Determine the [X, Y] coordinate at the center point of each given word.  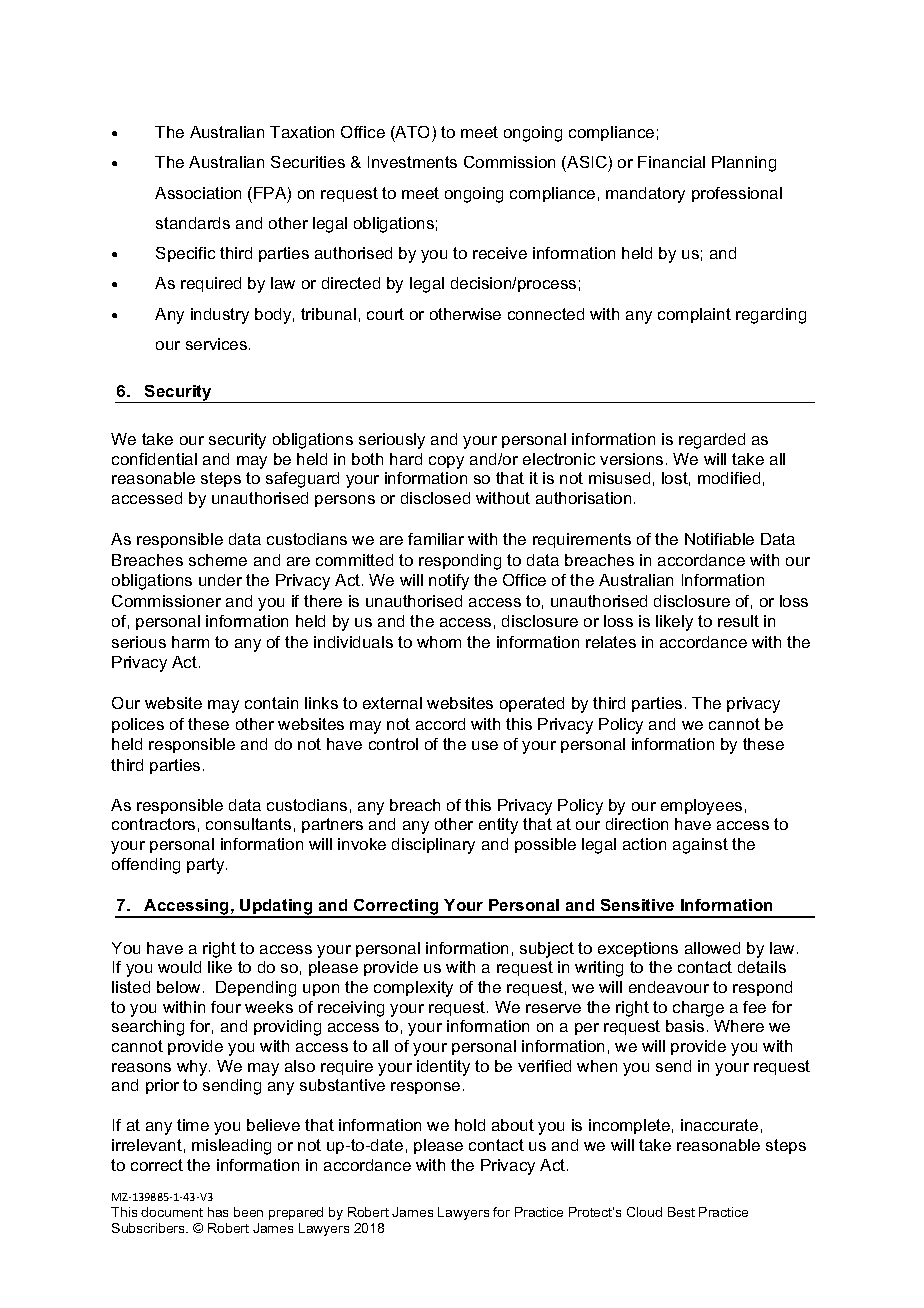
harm [190, 642]
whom [439, 642]
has [218, 1212]
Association [198, 193]
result [738, 621]
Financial [671, 162]
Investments [412, 162]
